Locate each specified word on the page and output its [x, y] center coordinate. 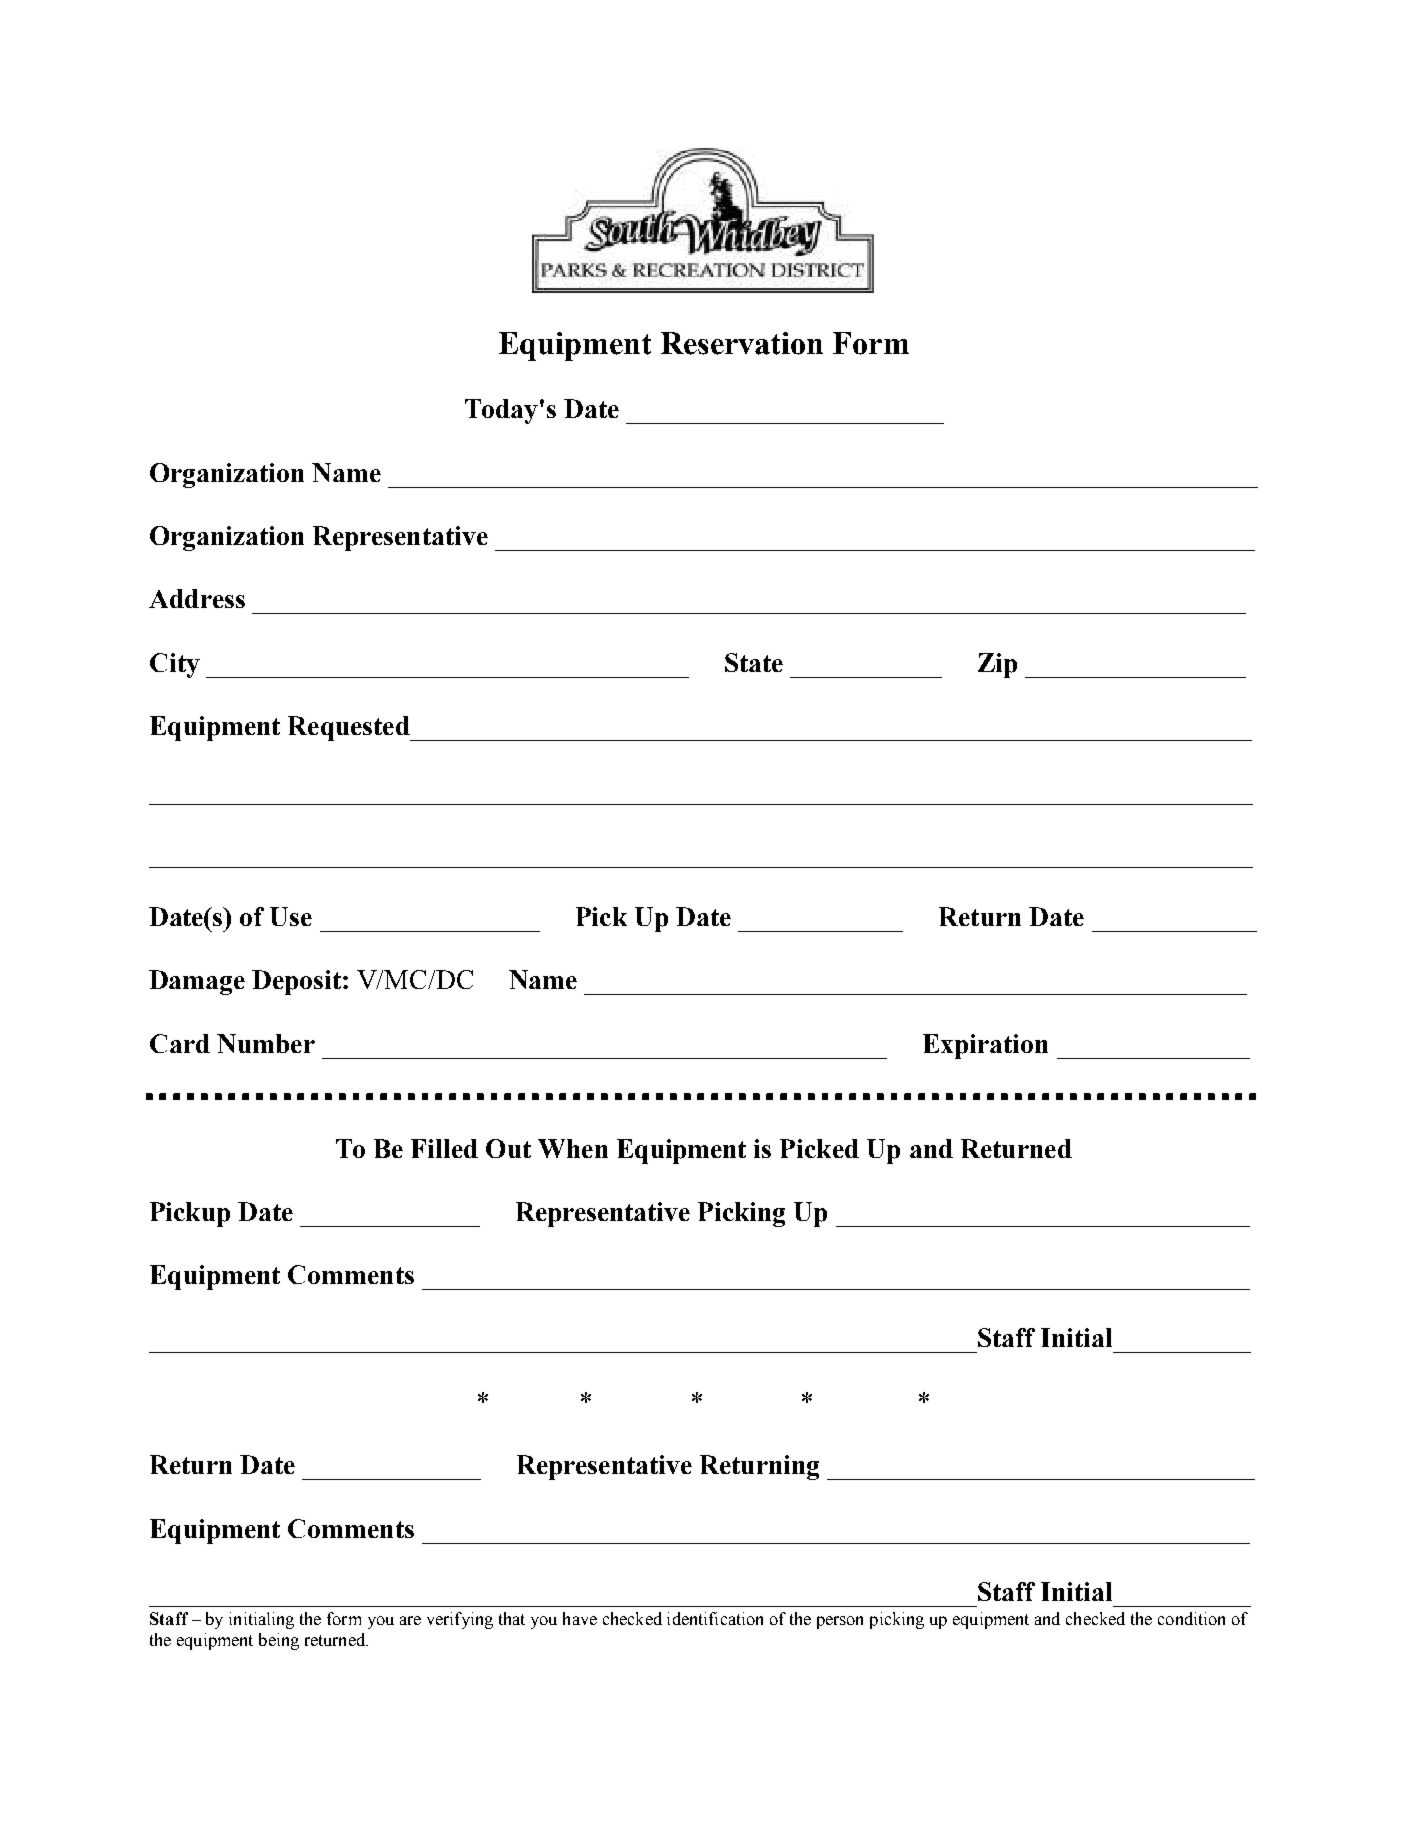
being [279, 1641]
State [754, 662]
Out [508, 1148]
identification [715, 1618]
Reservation [742, 343]
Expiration [985, 1046]
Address [197, 598]
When [573, 1148]
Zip [997, 665]
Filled [444, 1148]
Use [291, 916]
